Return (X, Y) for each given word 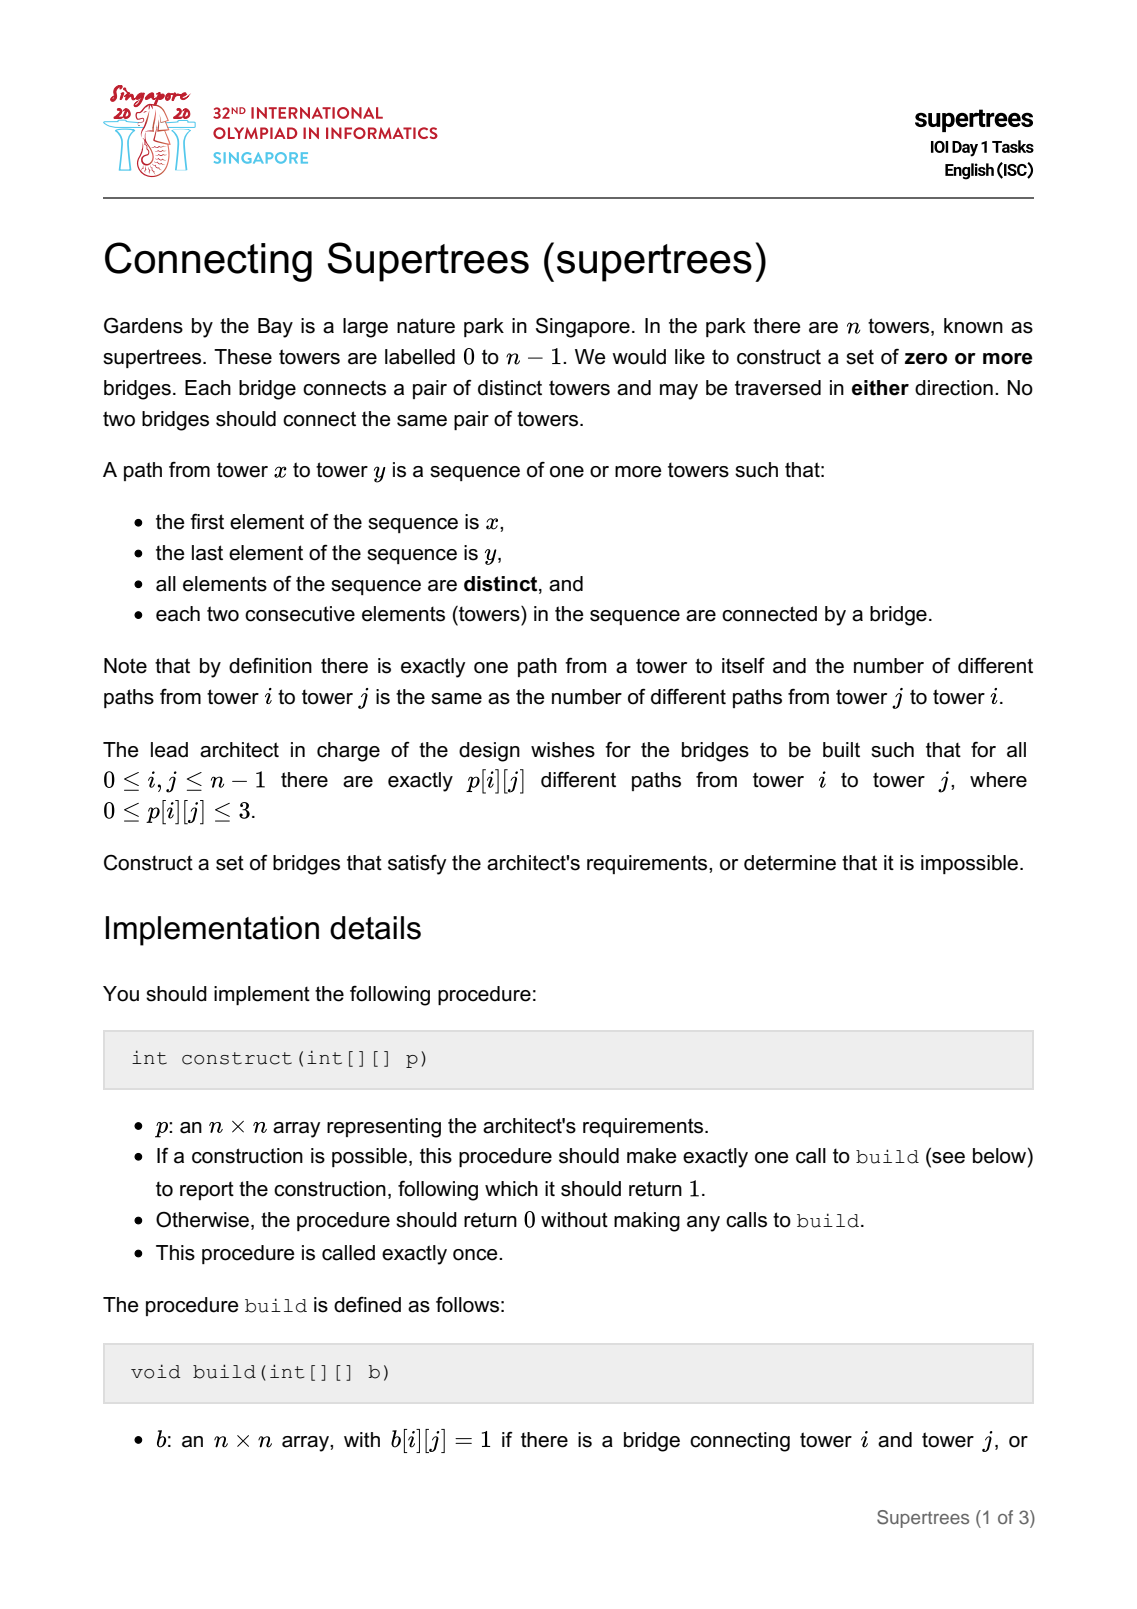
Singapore (583, 327)
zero (926, 359)
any (703, 1224)
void (155, 1371)
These (243, 357)
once (476, 1255)
